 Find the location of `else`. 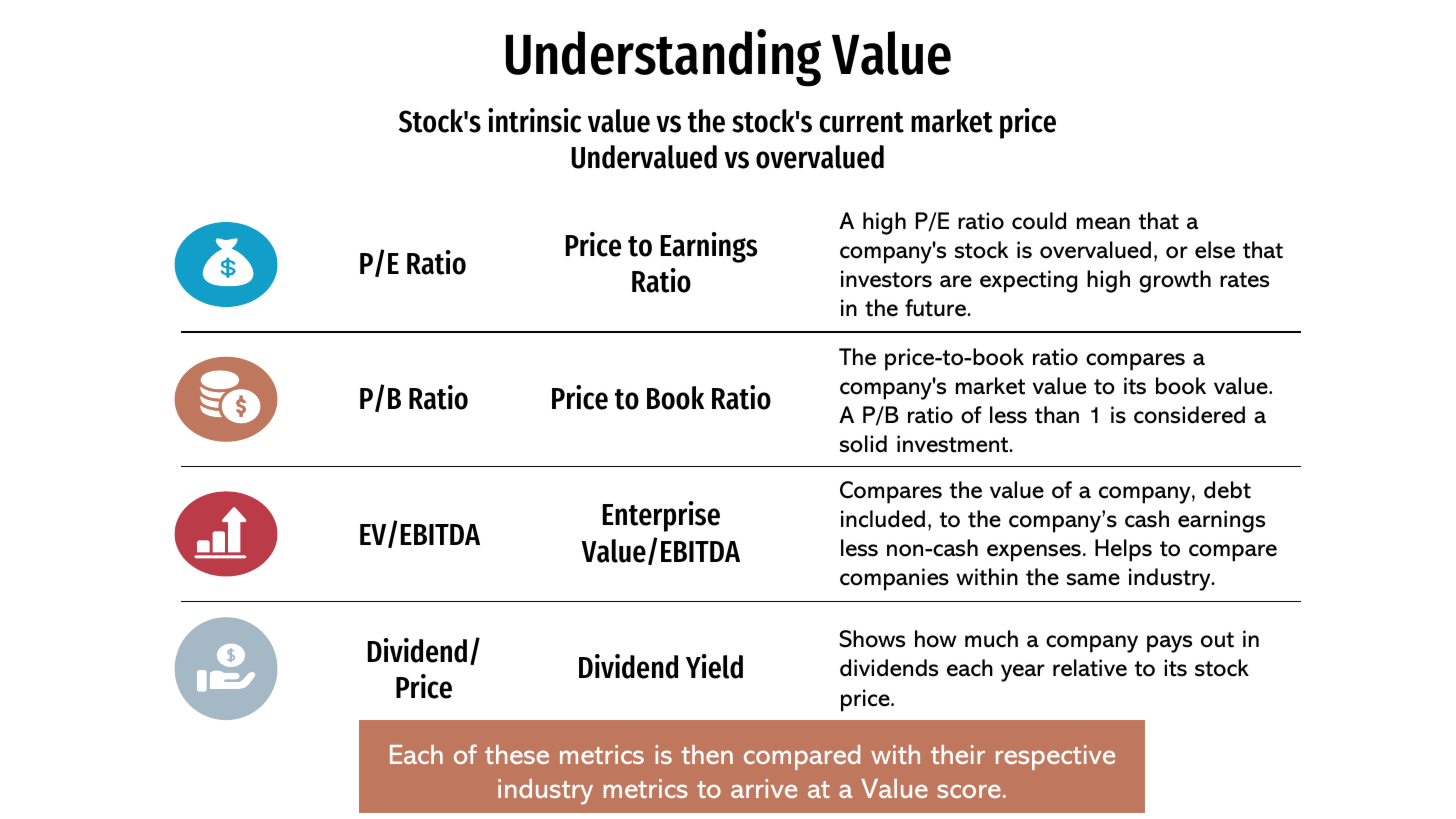

else is located at coordinates (1215, 250).
